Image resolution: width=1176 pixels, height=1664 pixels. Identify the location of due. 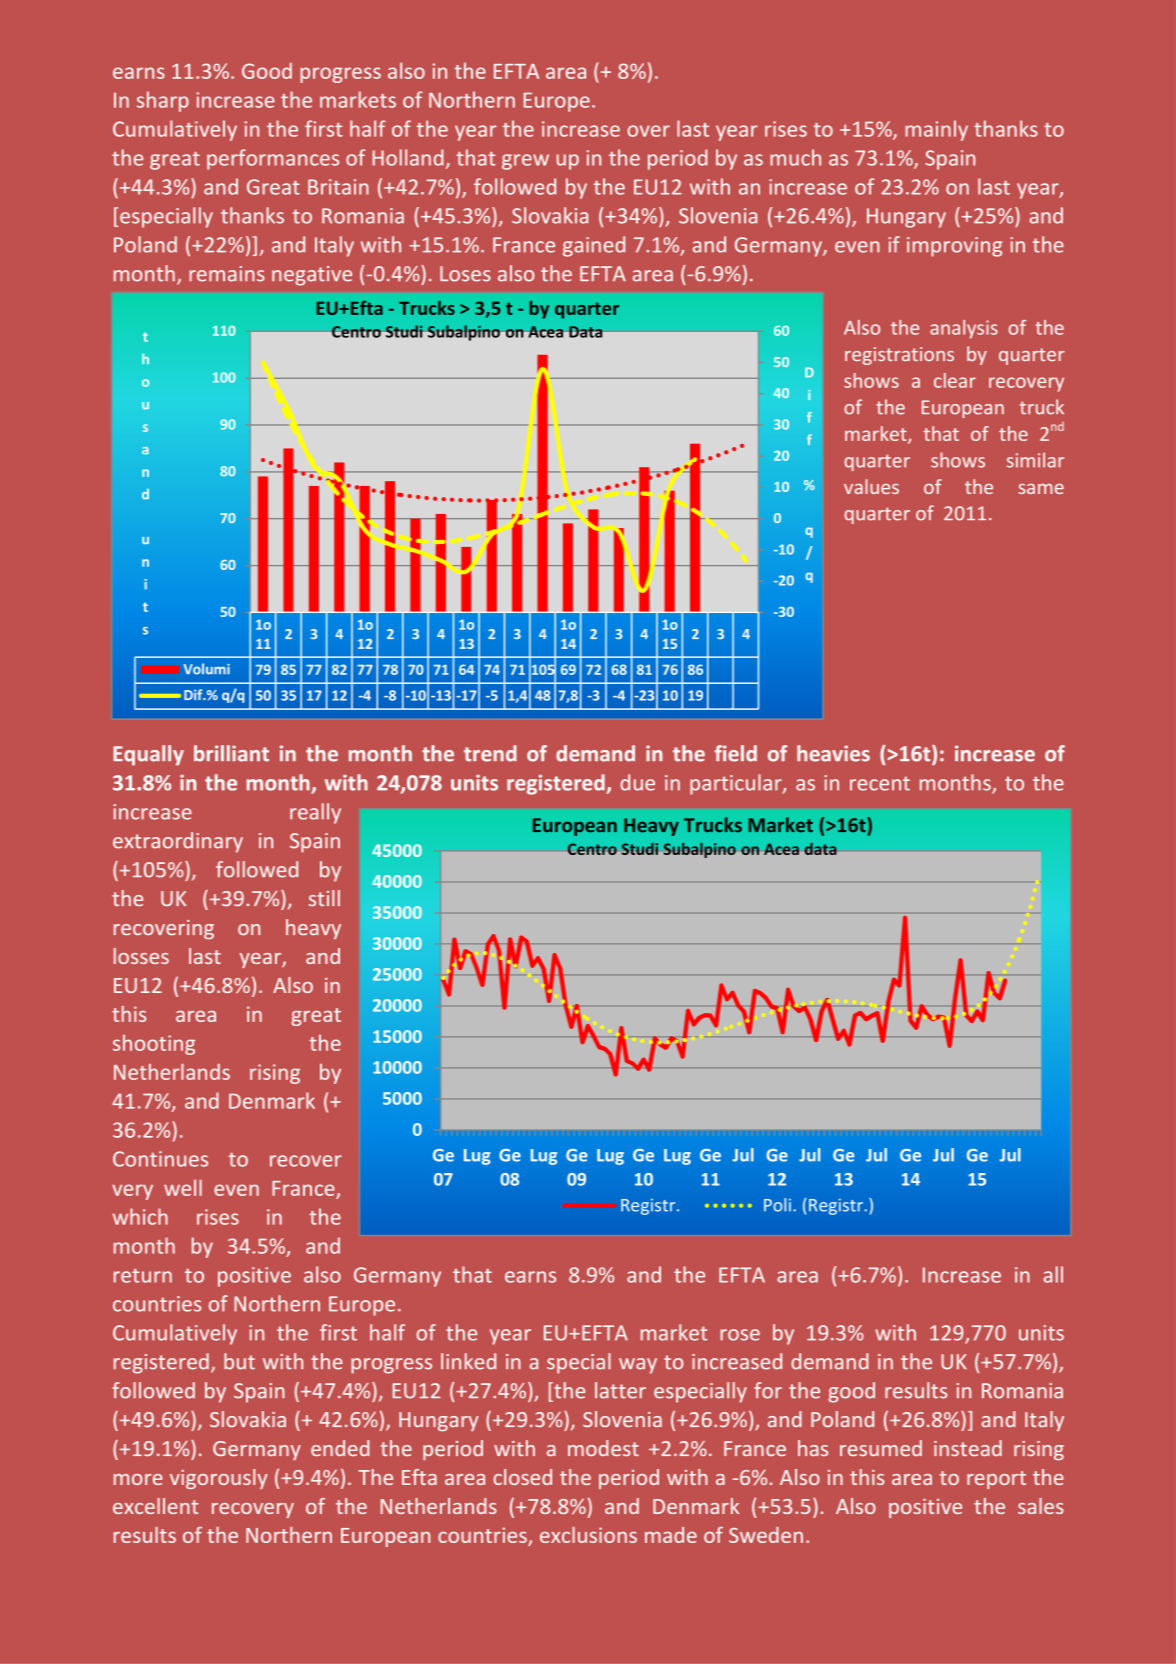
(637, 782).
